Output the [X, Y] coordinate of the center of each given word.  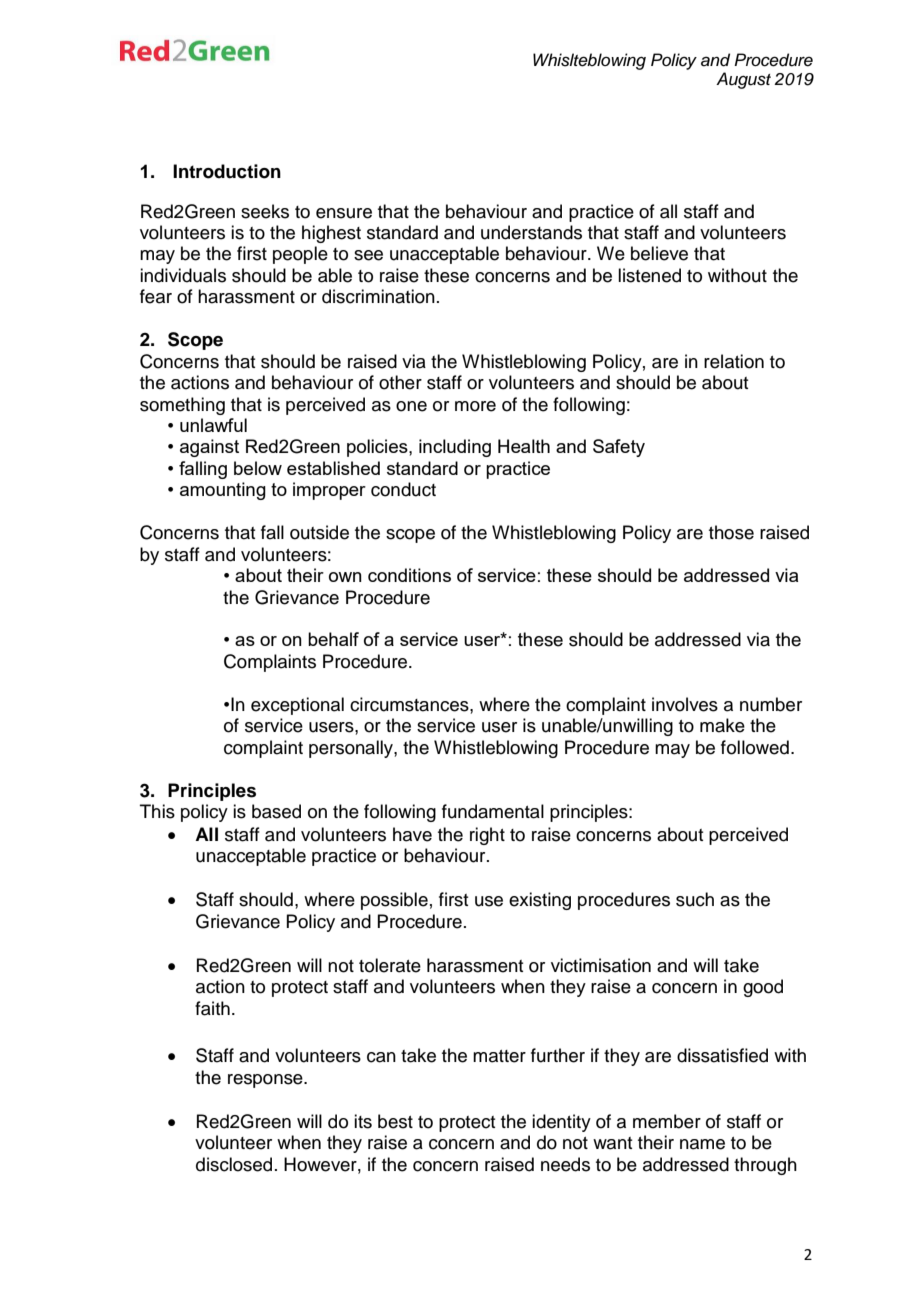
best [395, 1121]
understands [531, 232]
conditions [409, 575]
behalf [333, 639]
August [743, 80]
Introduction [227, 171]
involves [685, 704]
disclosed [234, 1164]
